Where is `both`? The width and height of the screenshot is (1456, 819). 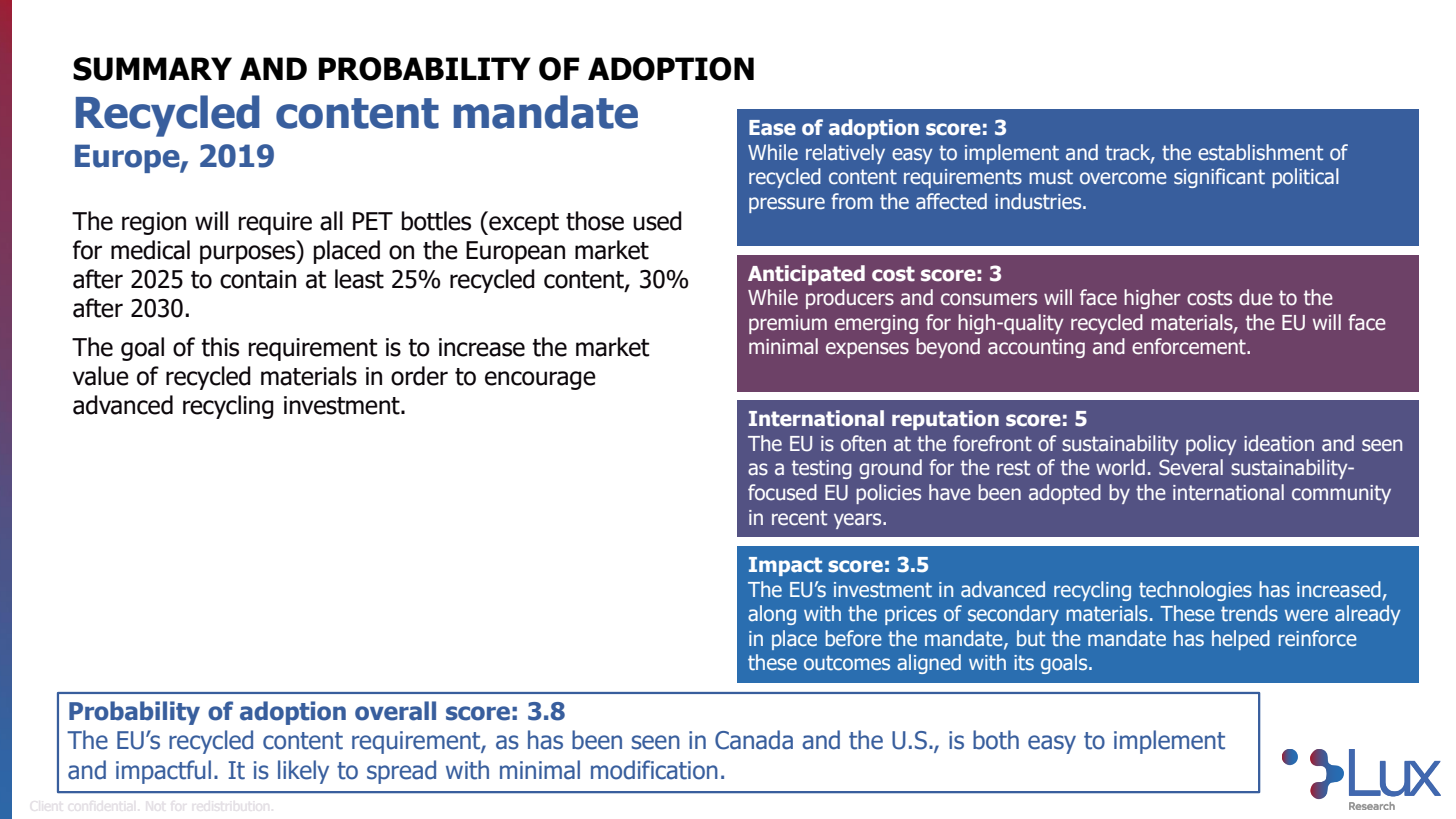 both is located at coordinates (996, 740).
